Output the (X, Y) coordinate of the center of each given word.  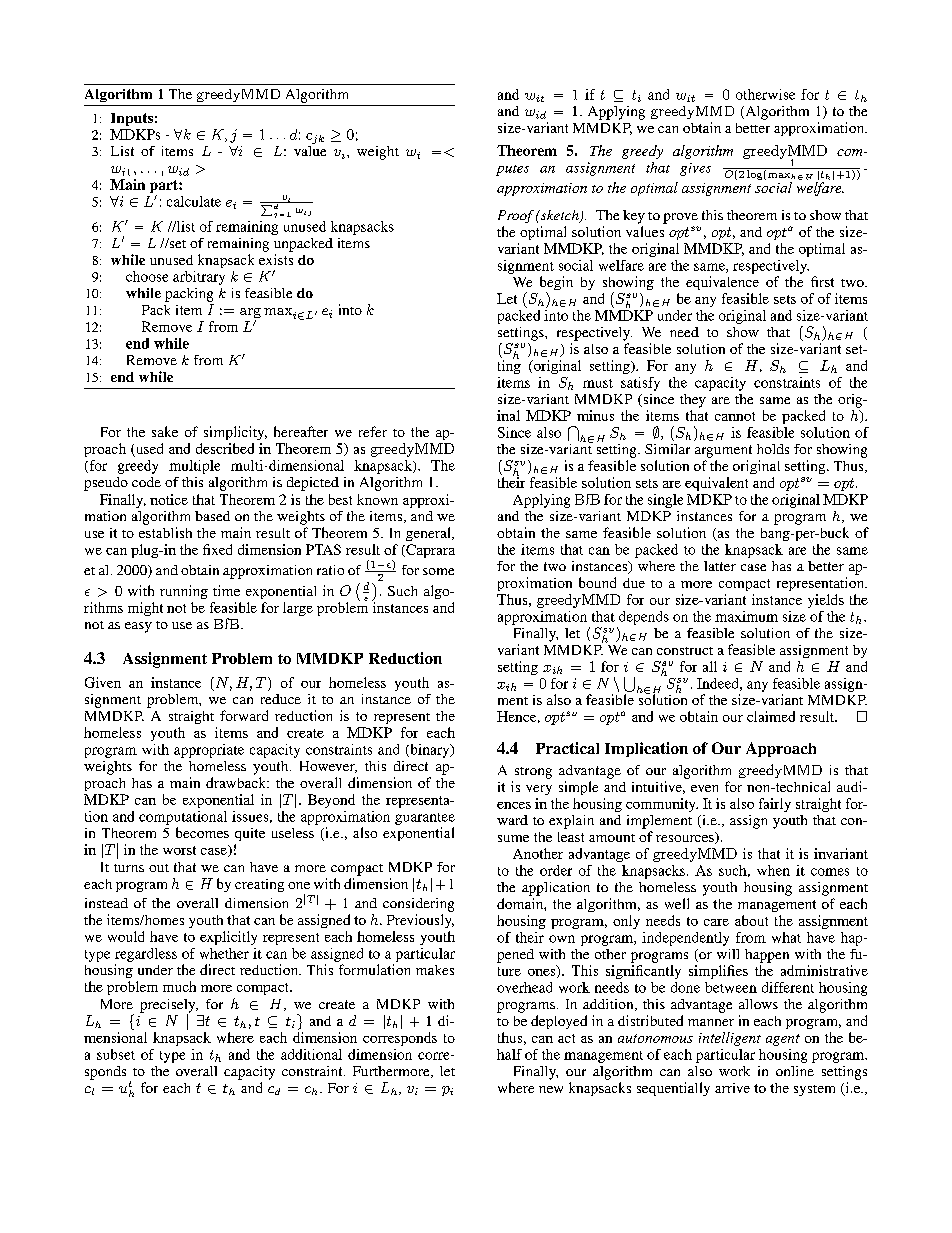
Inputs (132, 119)
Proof (516, 216)
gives (695, 169)
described (225, 448)
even (704, 788)
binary (430, 751)
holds (773, 449)
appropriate (209, 751)
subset (116, 1054)
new (551, 1089)
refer (373, 431)
